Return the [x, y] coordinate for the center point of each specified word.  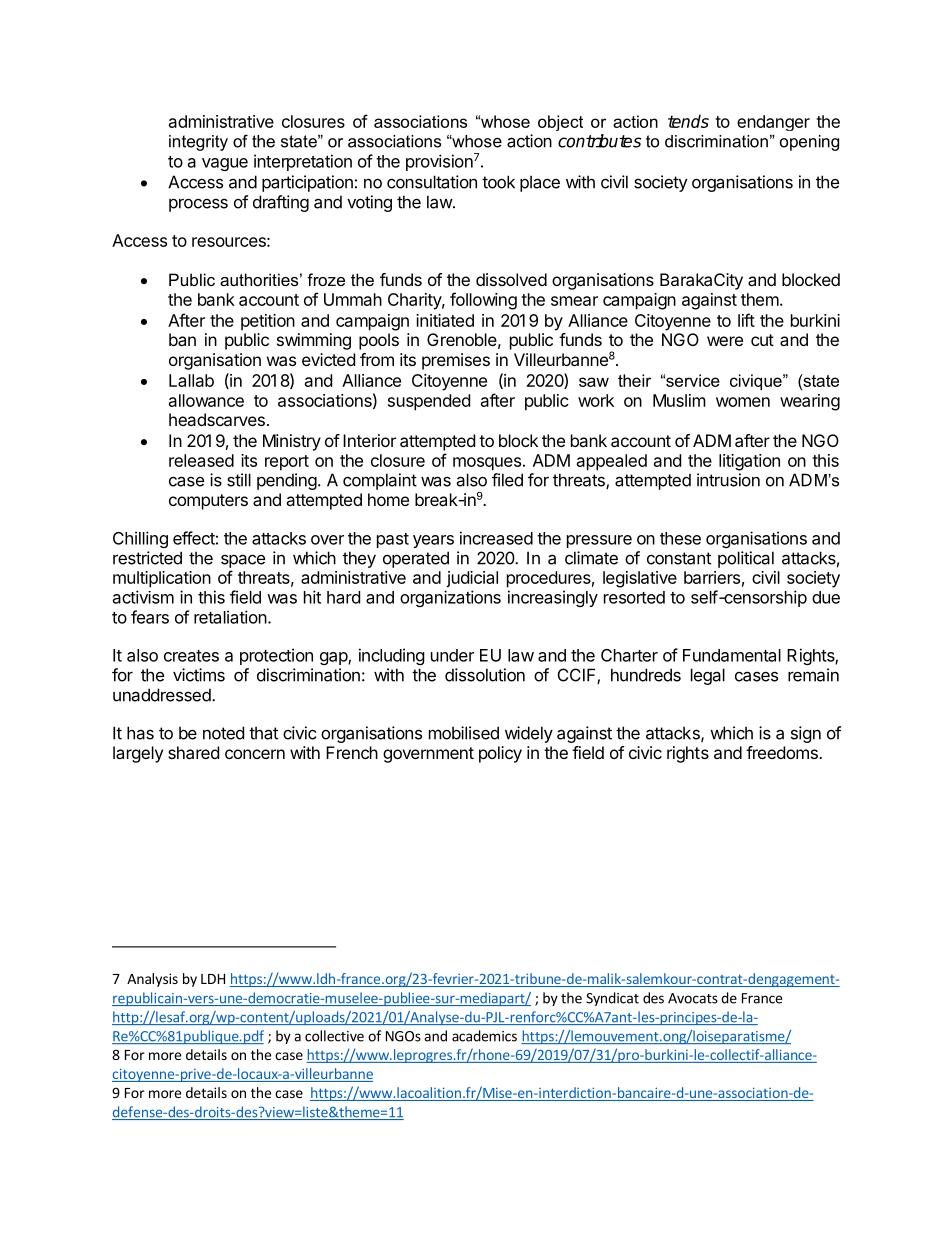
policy [500, 754]
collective [334, 1036]
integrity [198, 143]
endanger [773, 123]
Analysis [152, 980]
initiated [445, 320]
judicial [472, 579]
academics [484, 1036]
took [498, 182]
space [243, 561]
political [746, 559]
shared [193, 752]
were [725, 341]
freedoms [783, 752]
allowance [206, 400]
